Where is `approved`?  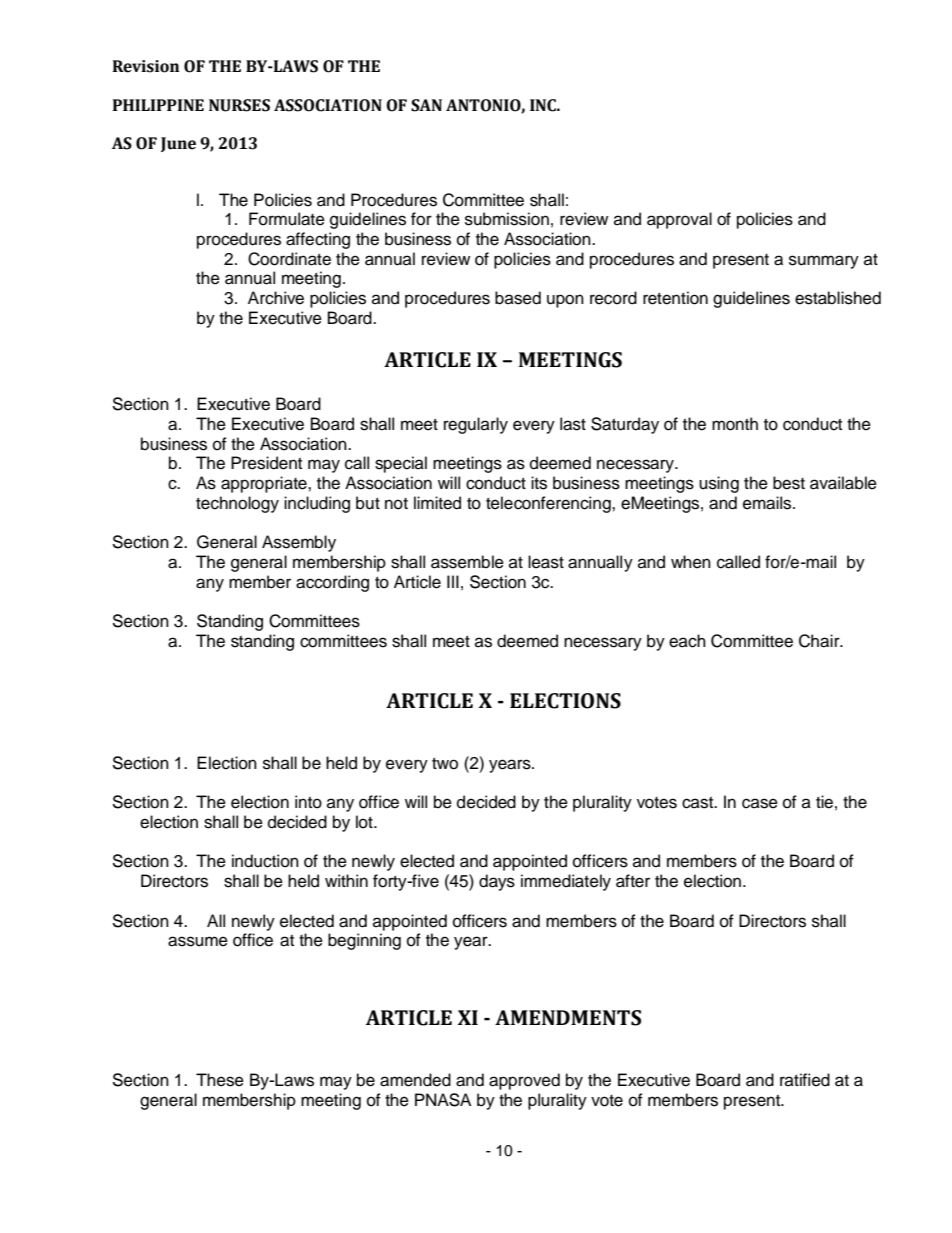 approved is located at coordinates (524, 1081).
